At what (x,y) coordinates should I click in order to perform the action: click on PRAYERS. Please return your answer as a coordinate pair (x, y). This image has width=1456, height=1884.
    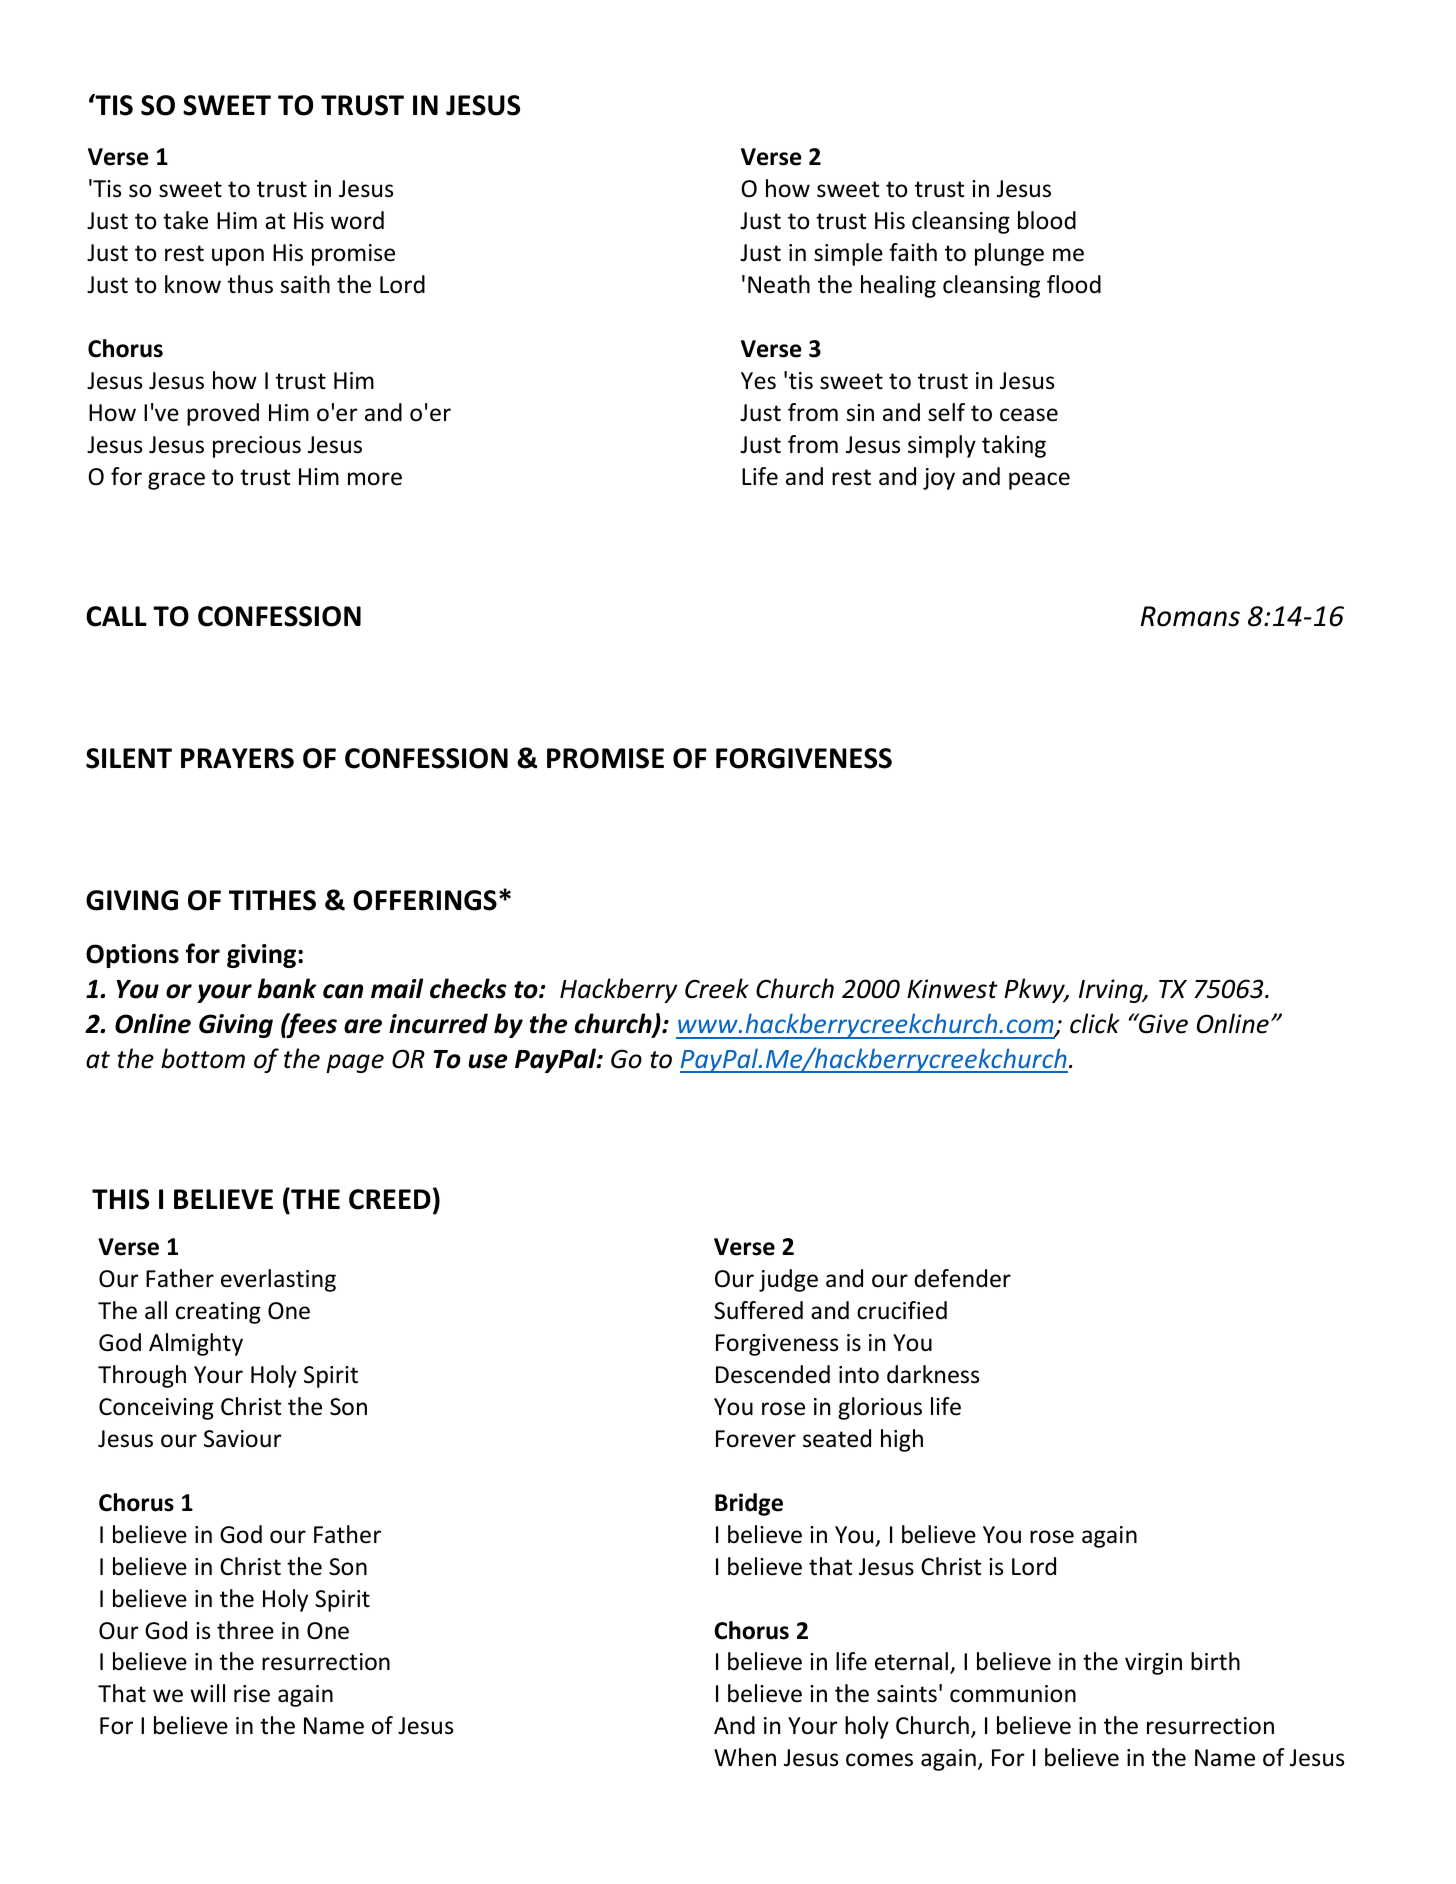
    Looking at the image, I should click on (237, 758).
